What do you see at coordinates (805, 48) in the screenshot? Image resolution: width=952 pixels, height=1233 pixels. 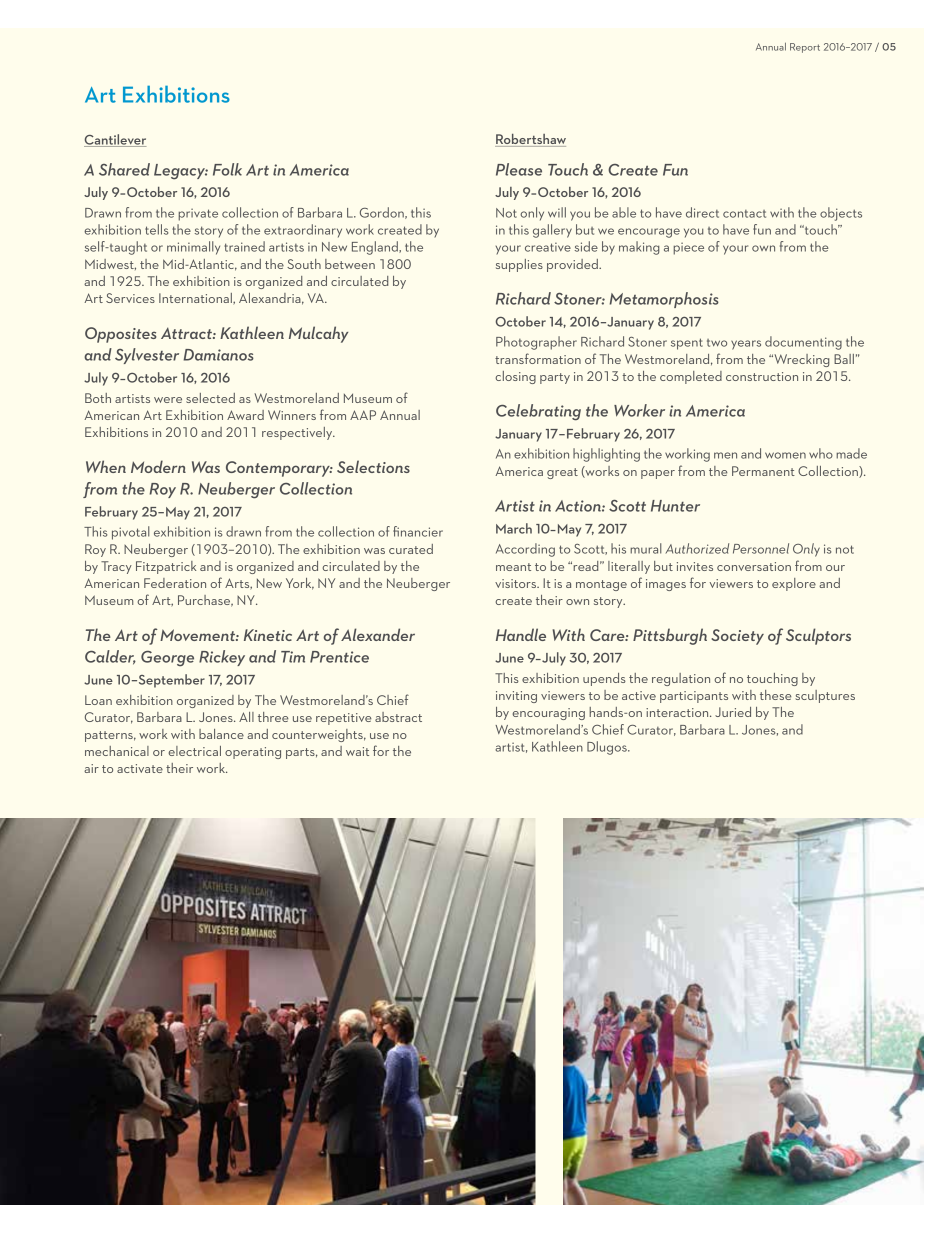 I see `Report` at bounding box center [805, 48].
